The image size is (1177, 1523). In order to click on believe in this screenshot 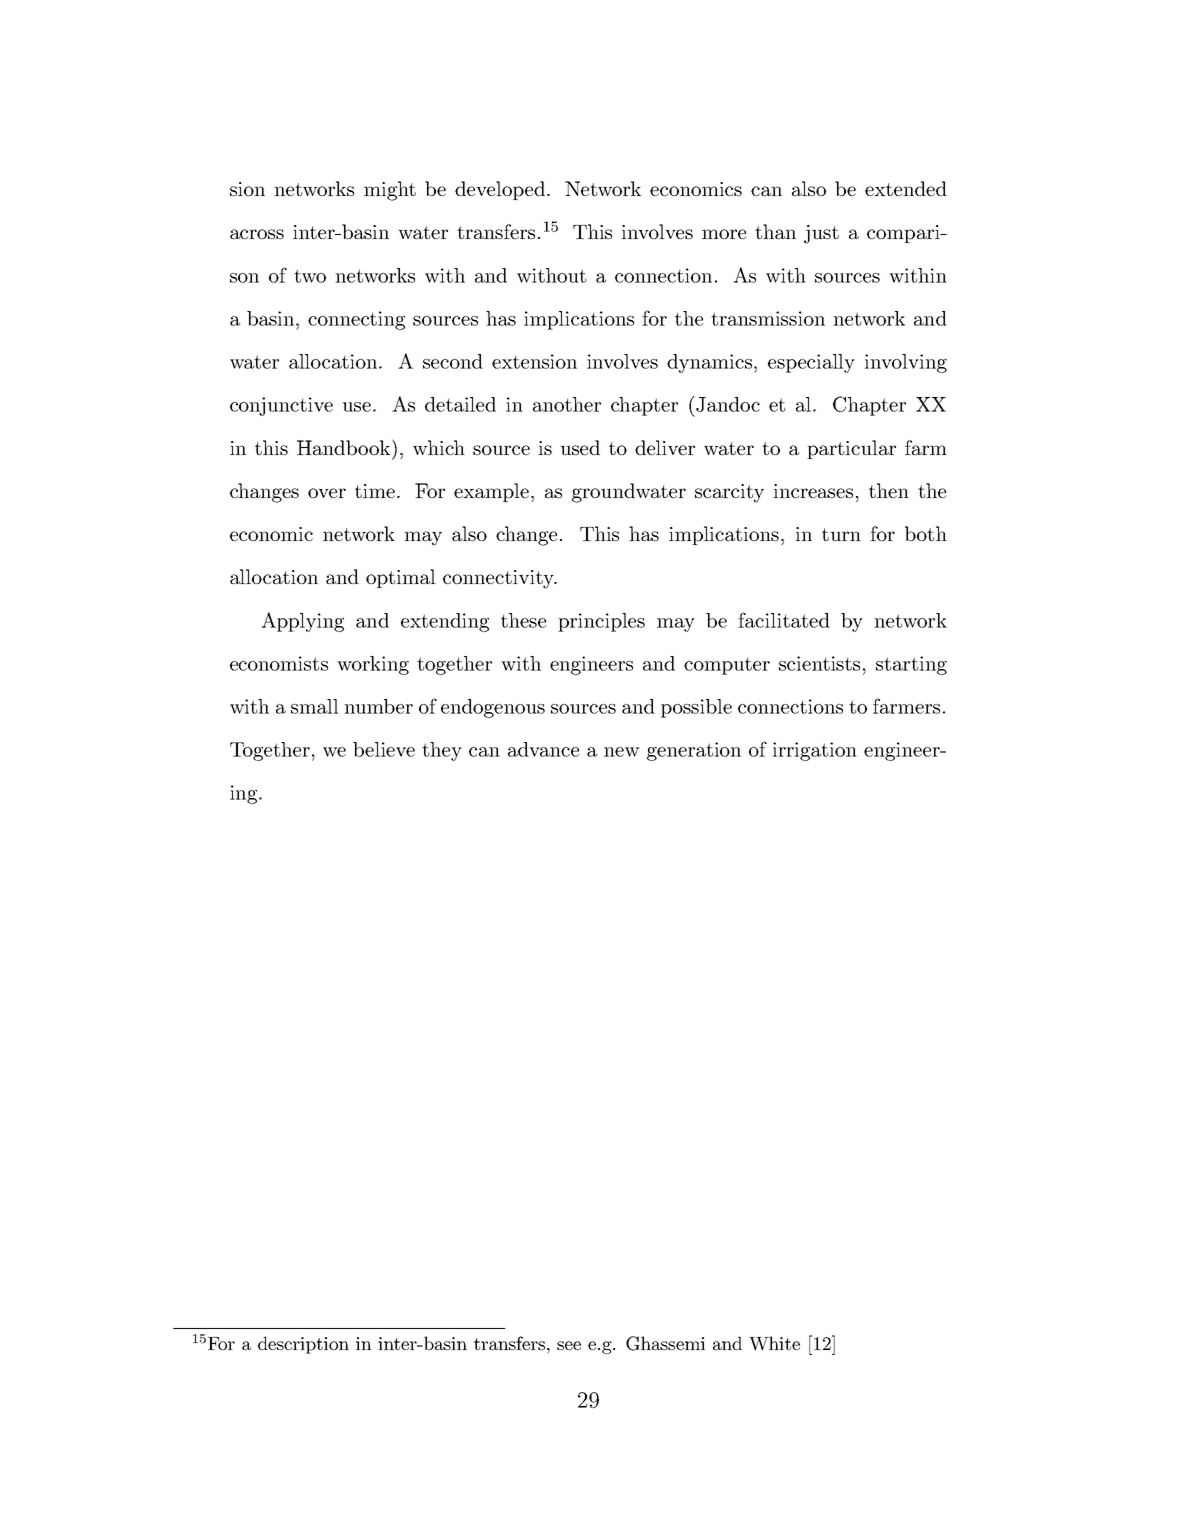, I will do `click(384, 749)`.
